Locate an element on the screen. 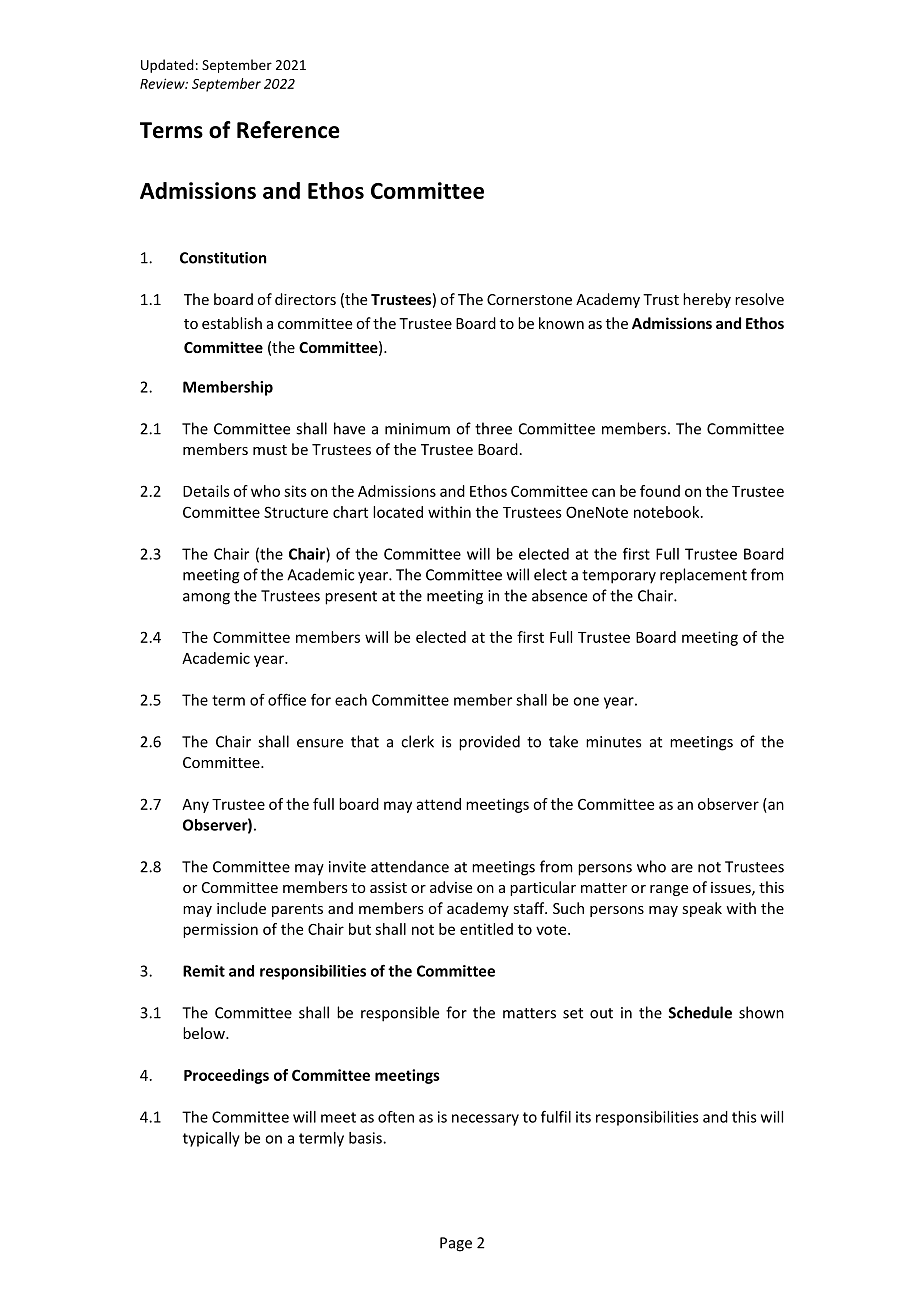 The height and width of the screenshot is (1308, 924). replacement is located at coordinates (703, 576).
